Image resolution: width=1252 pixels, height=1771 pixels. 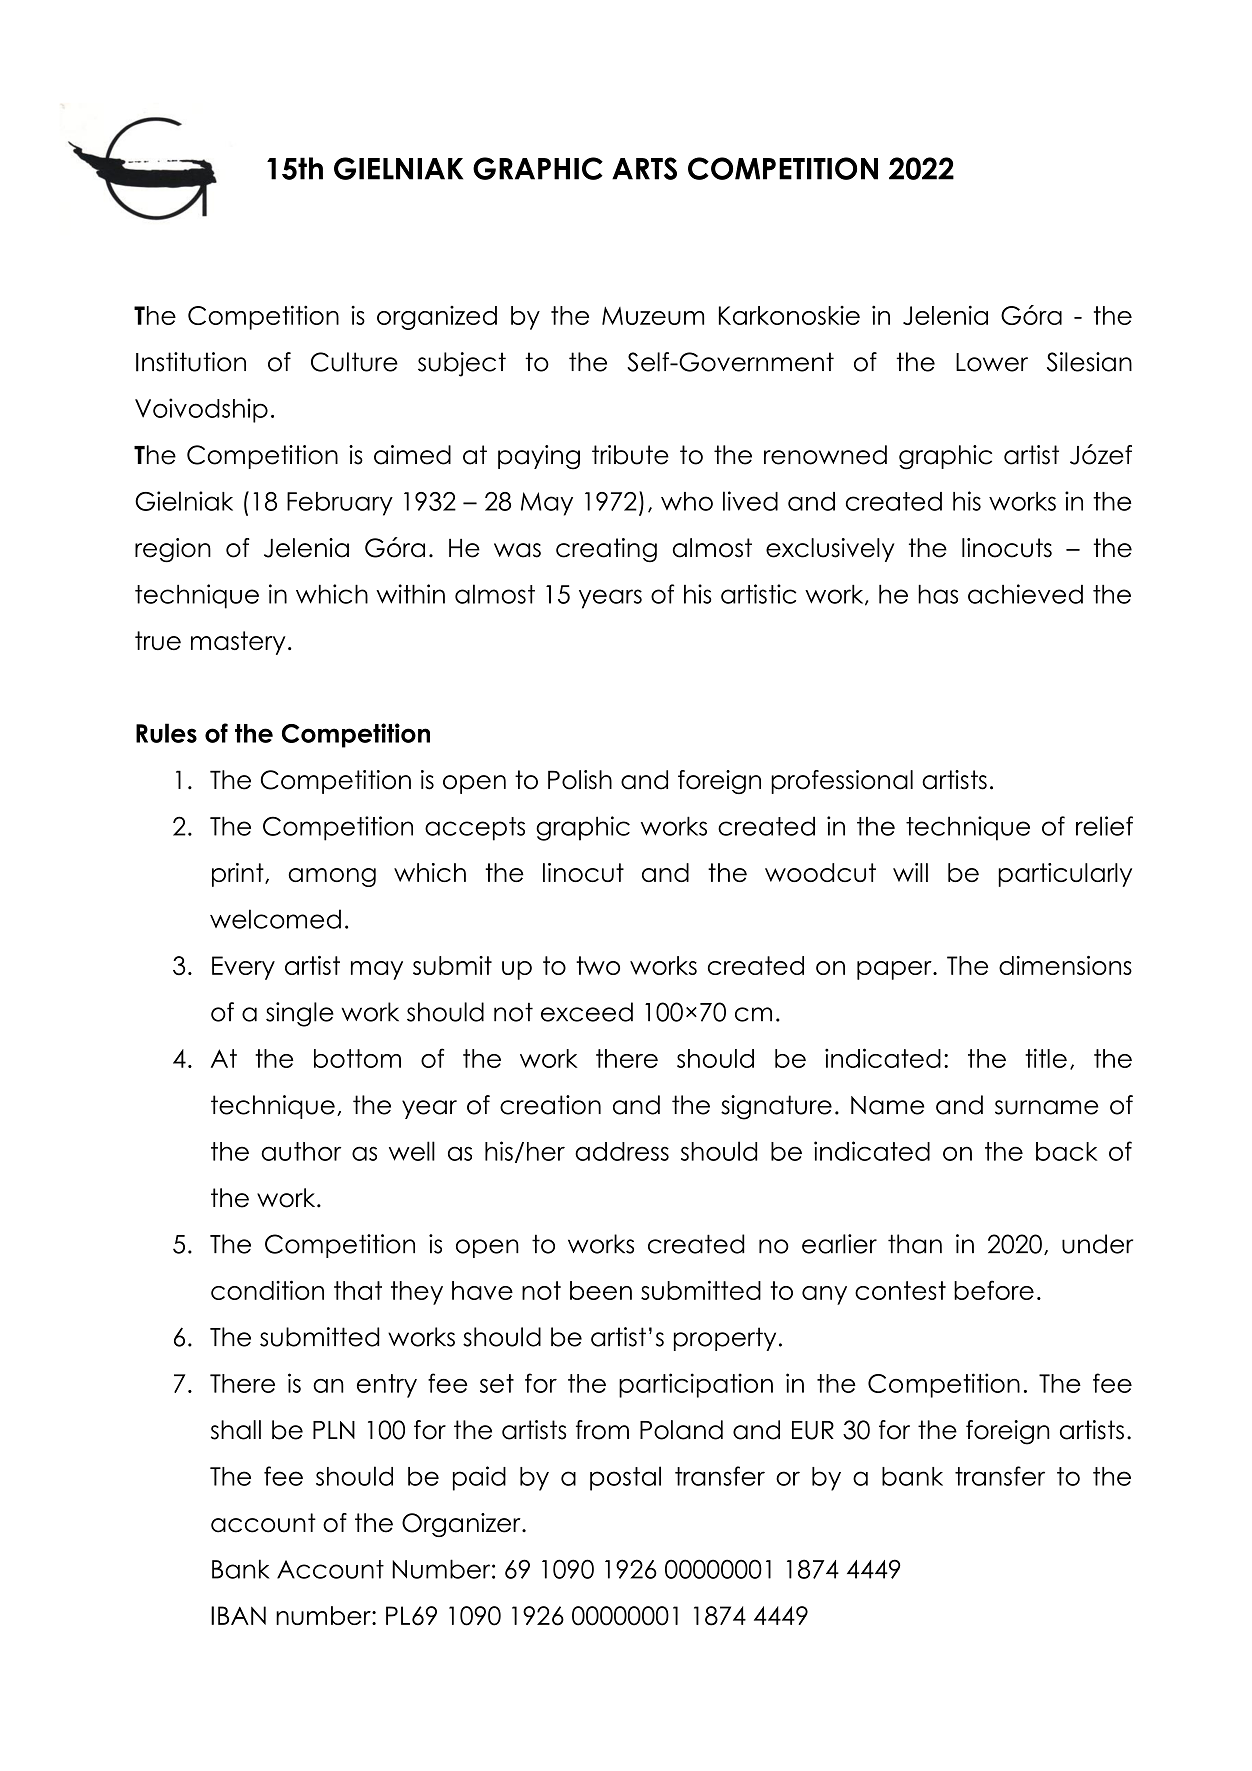 I want to click on single, so click(x=300, y=1014).
